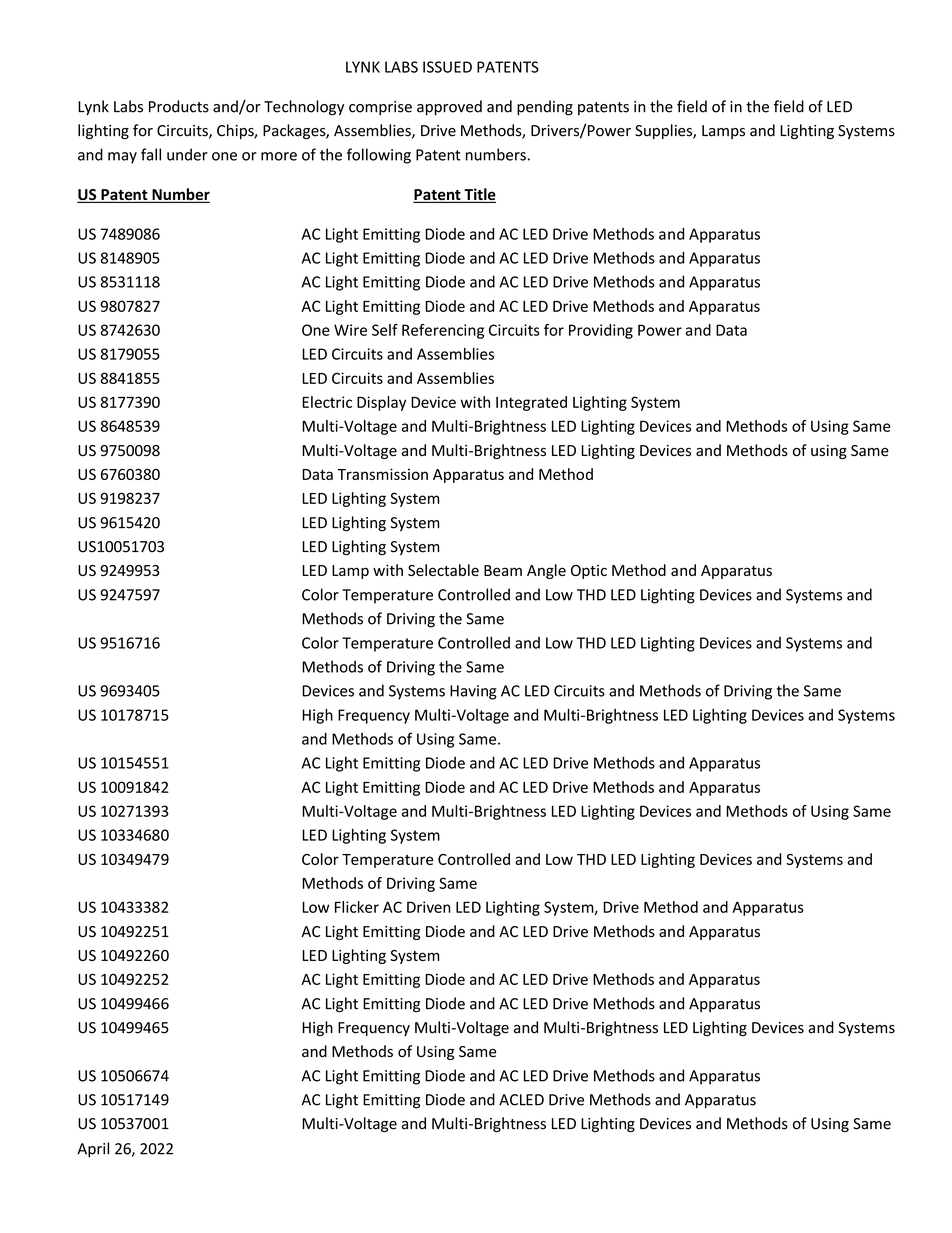 This screenshot has height=1233, width=952. I want to click on Beam, so click(503, 570).
